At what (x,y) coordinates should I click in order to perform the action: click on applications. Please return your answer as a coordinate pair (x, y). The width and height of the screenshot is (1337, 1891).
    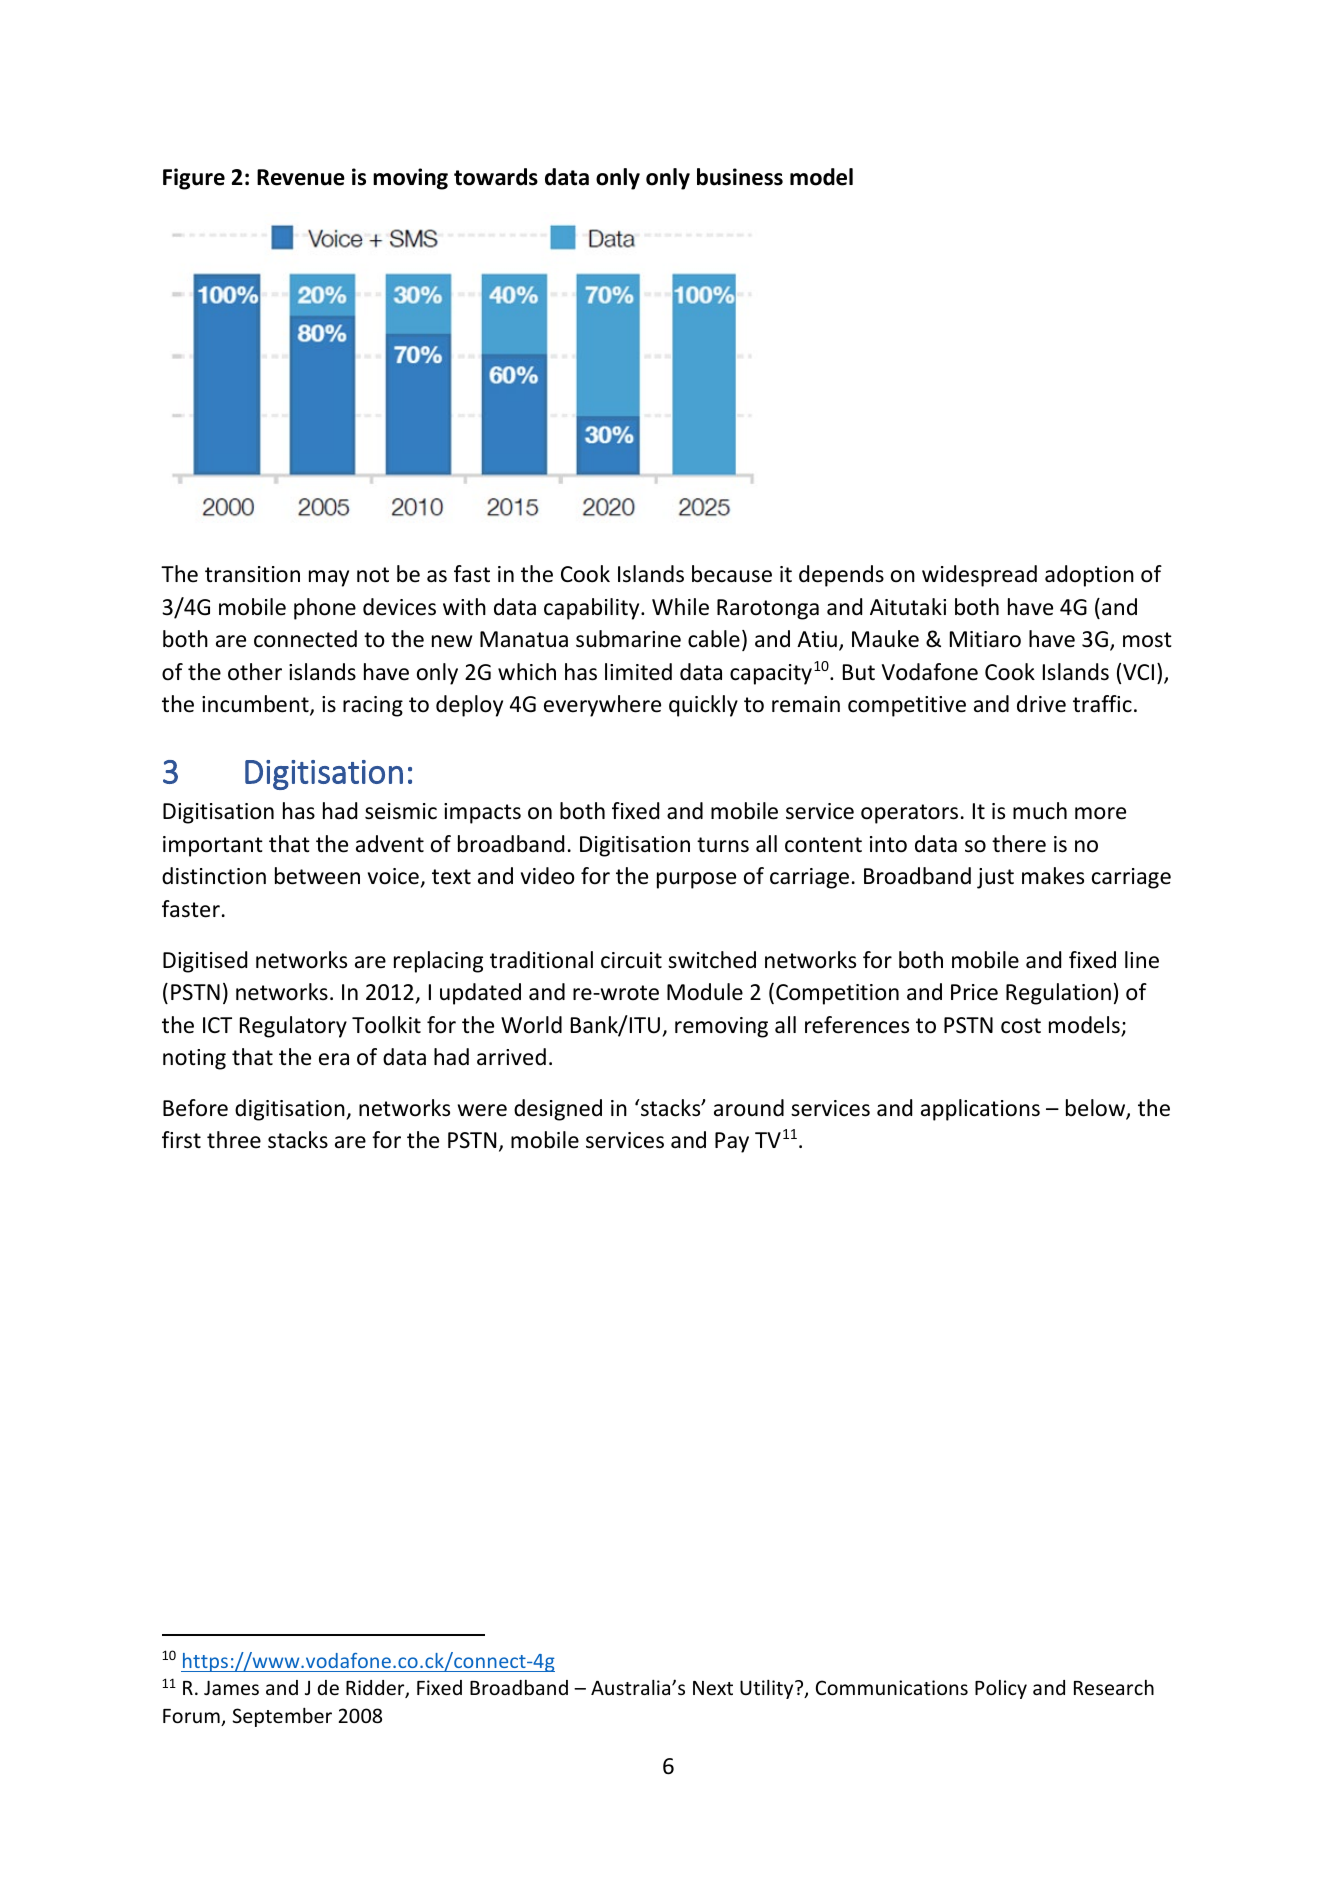
    Looking at the image, I should click on (980, 1110).
